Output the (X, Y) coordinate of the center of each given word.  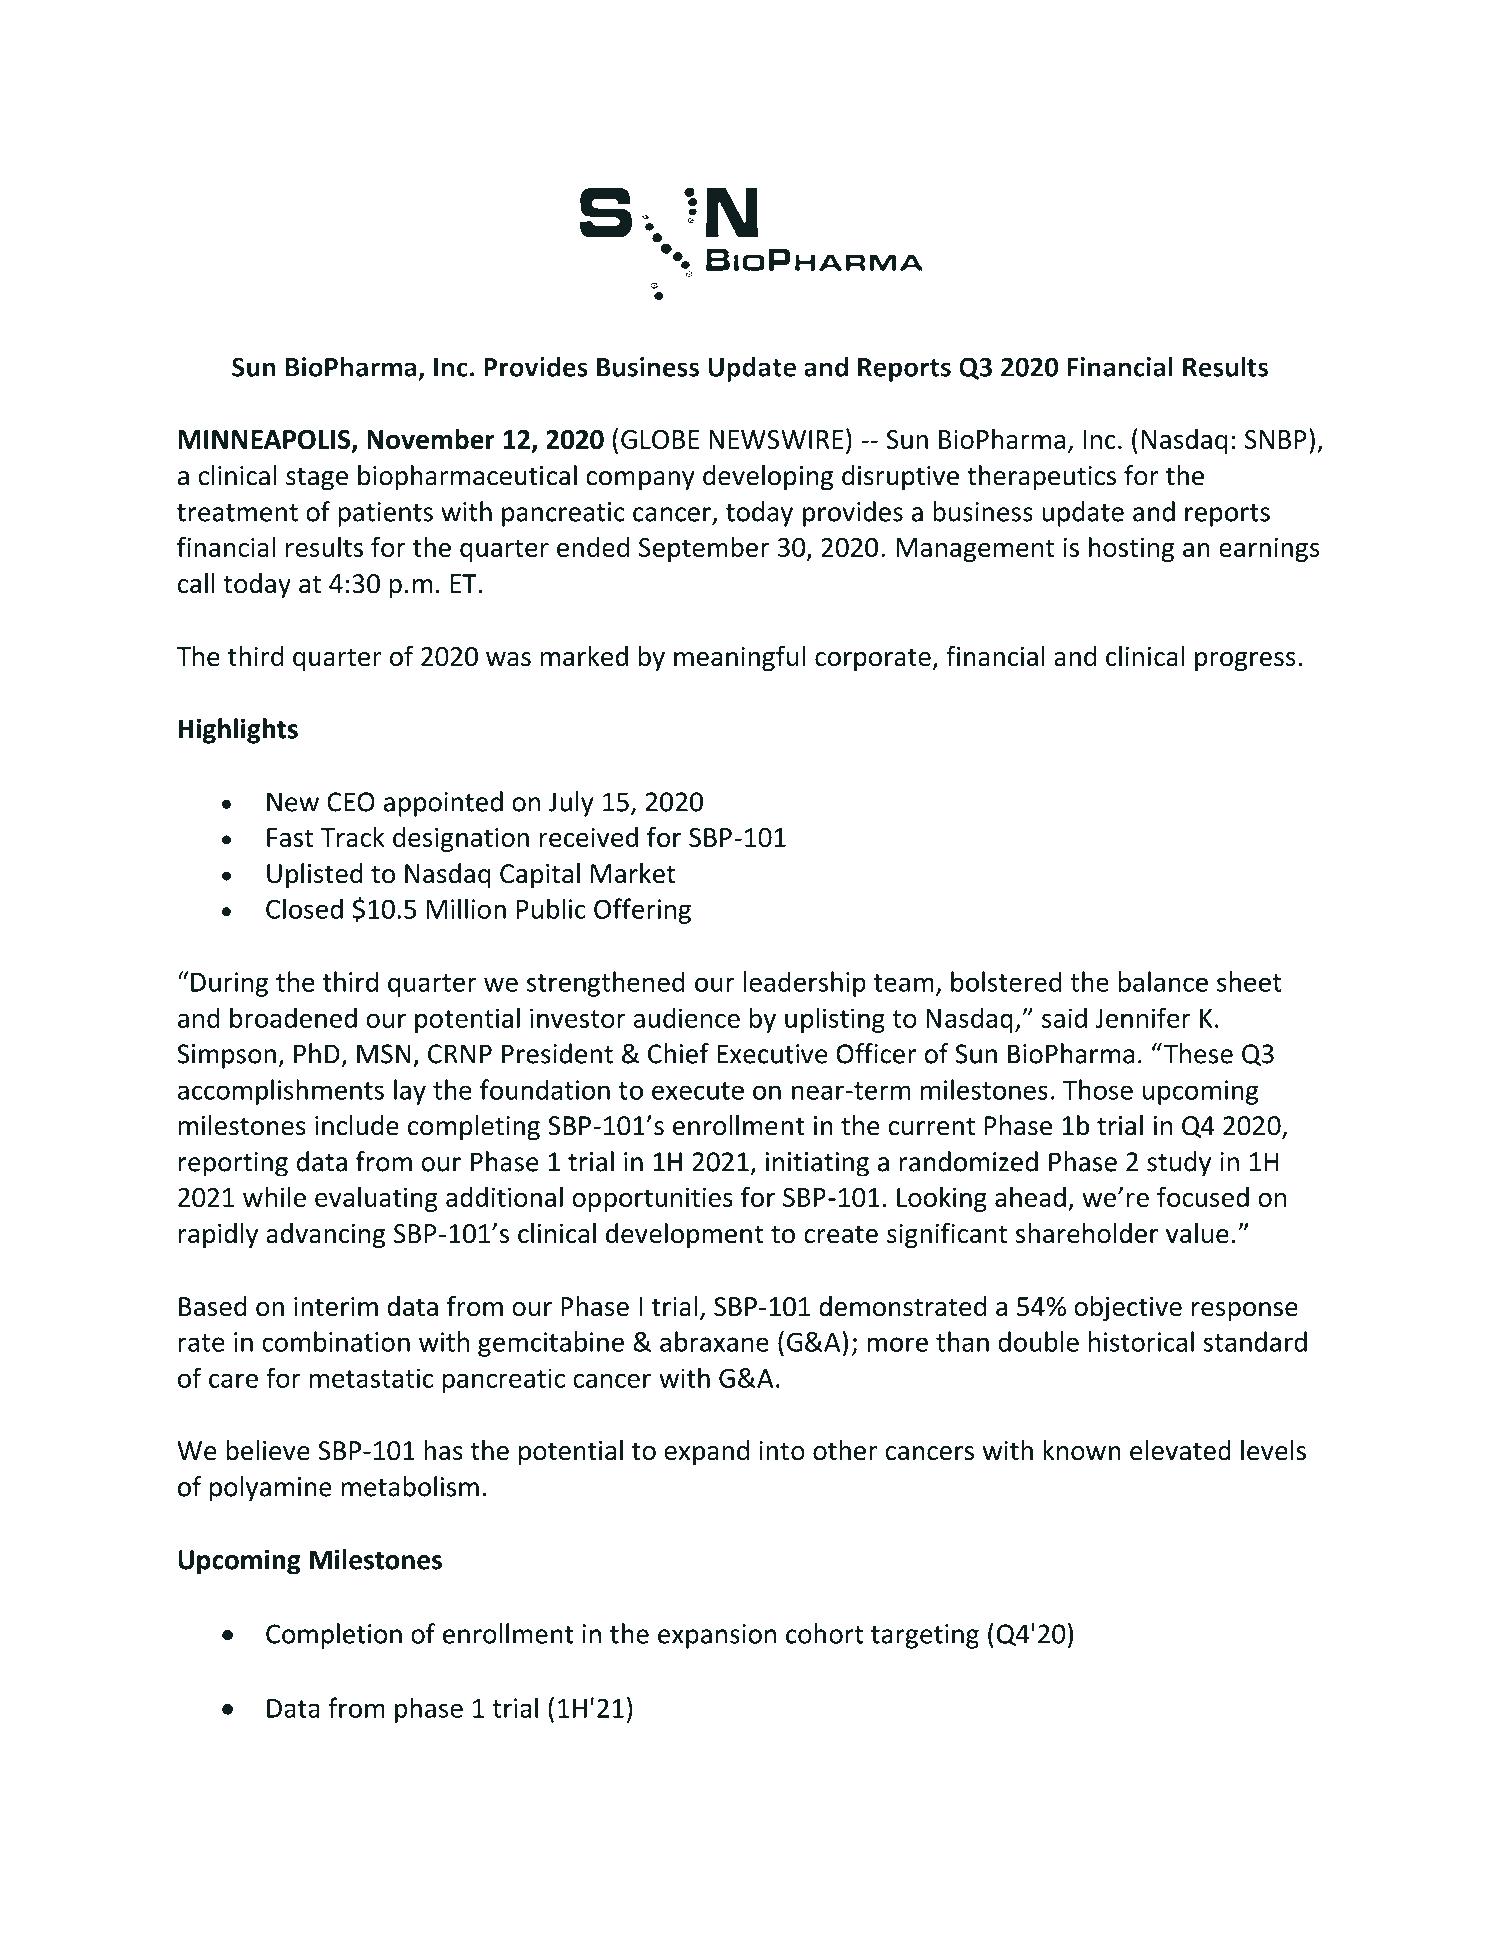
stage (317, 479)
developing (768, 478)
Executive (772, 1054)
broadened (293, 1017)
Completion (334, 1636)
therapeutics (1041, 478)
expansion (717, 1636)
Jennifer (1143, 1017)
